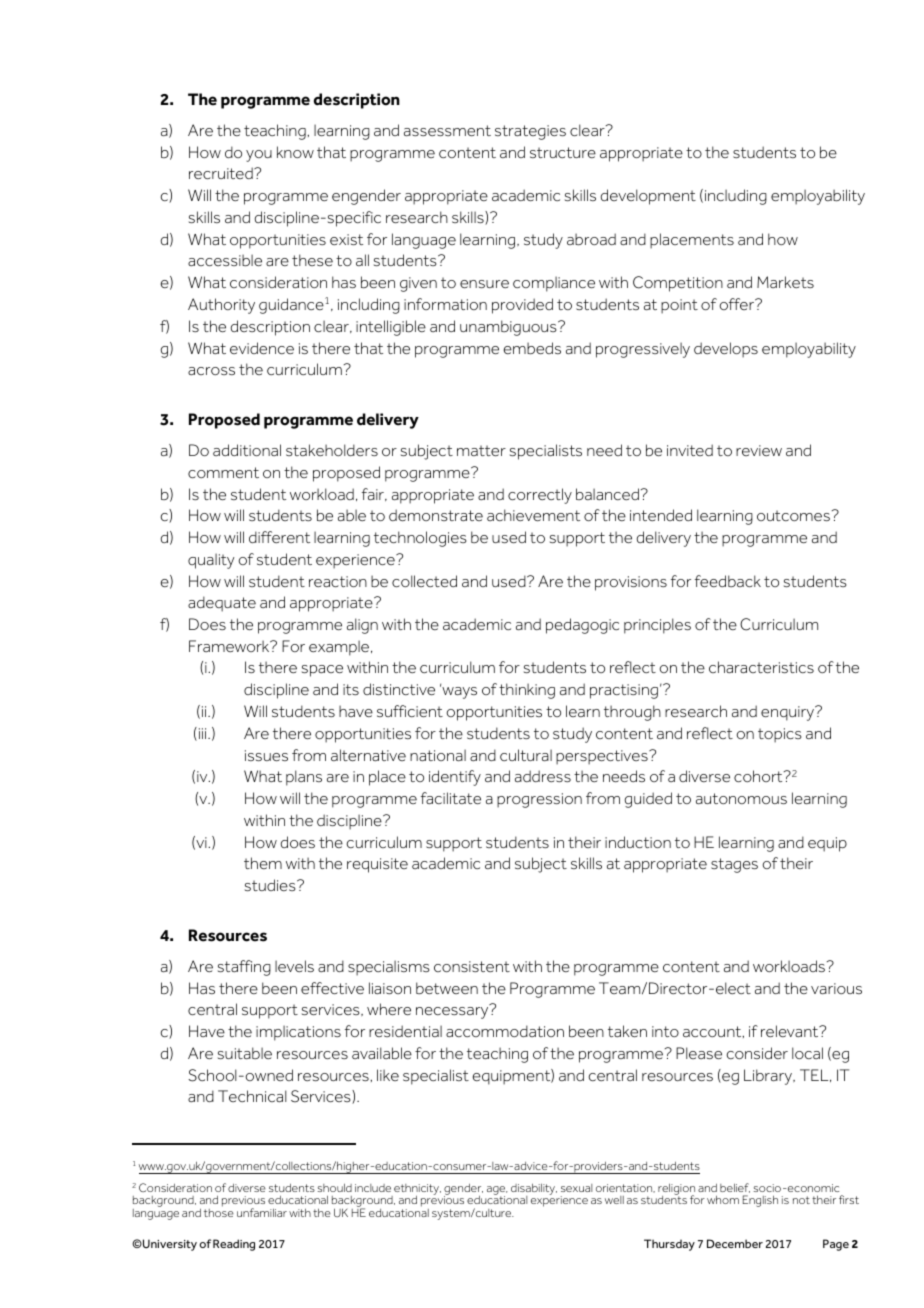 Image resolution: width=924 pixels, height=1308 pixels. What do you see at coordinates (259, 156) in the screenshot?
I see `you` at bounding box center [259, 156].
